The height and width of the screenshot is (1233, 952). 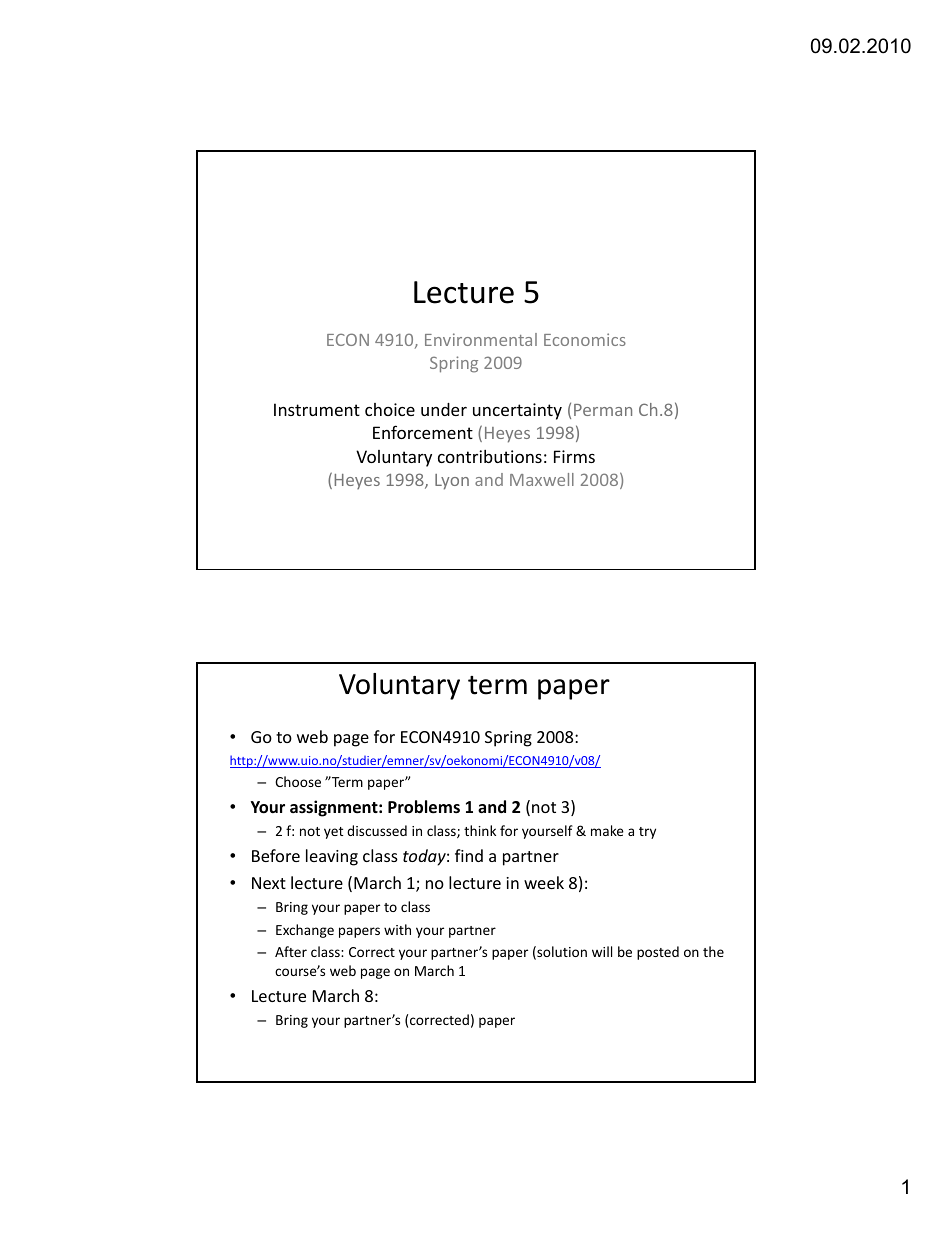 What do you see at coordinates (517, 411) in the screenshot?
I see `uncertainty` at bounding box center [517, 411].
